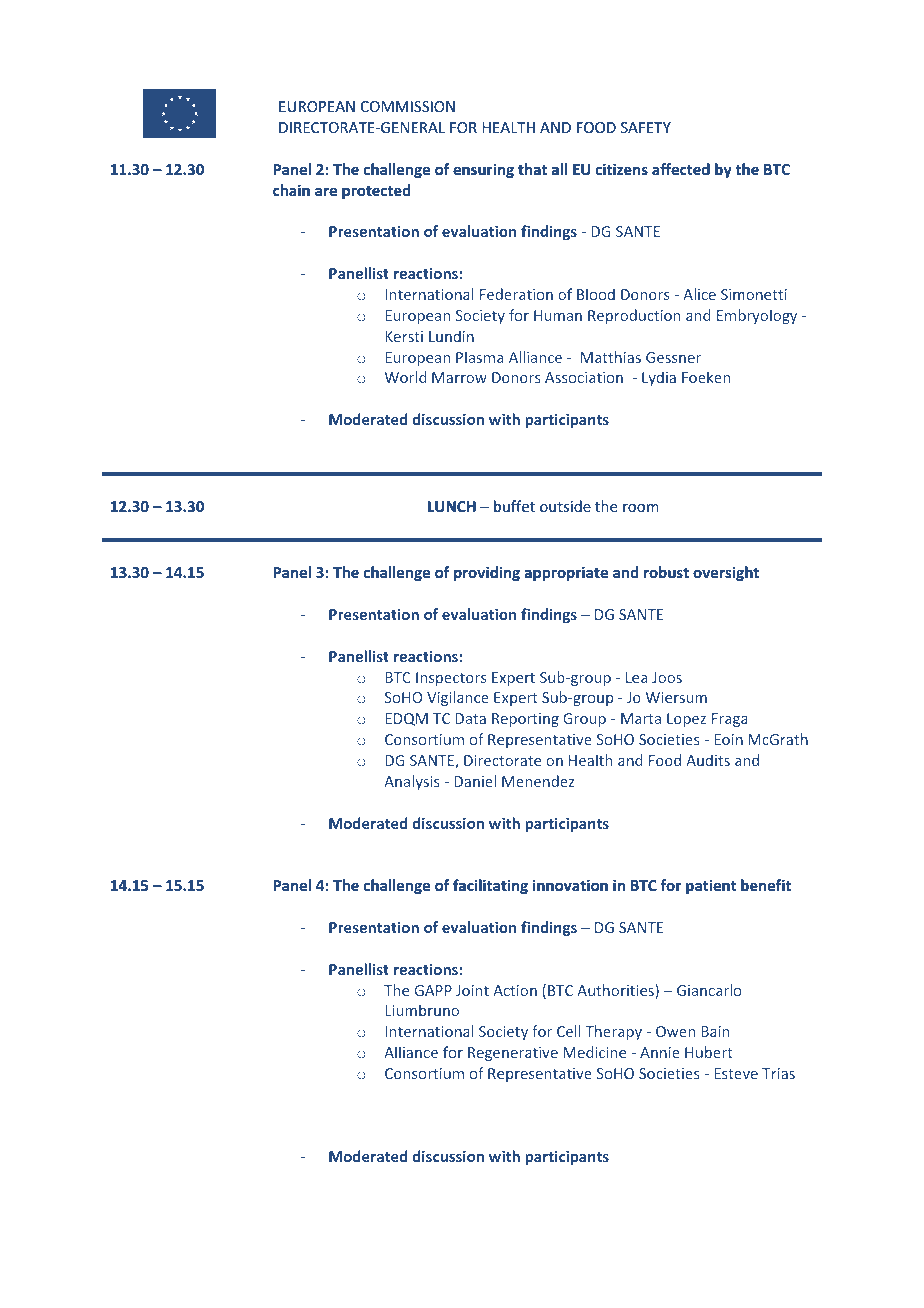 The width and height of the page is (924, 1308). I want to click on Reporting, so click(525, 720).
